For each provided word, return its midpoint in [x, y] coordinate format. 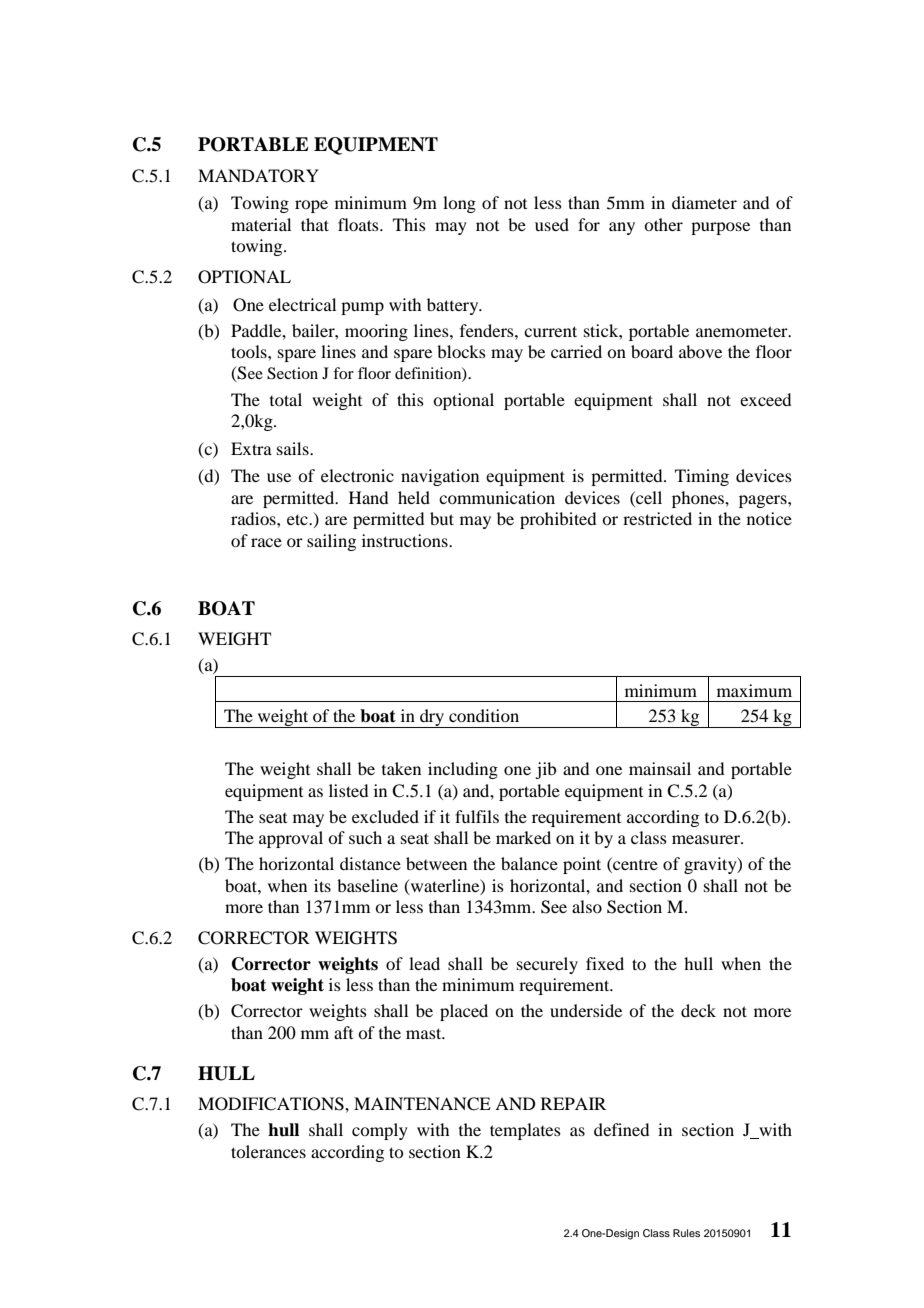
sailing [331, 542]
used [552, 224]
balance [529, 863]
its [322, 885]
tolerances [268, 1151]
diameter [704, 202]
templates [525, 1131]
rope [311, 206]
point [582, 865]
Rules [686, 1233]
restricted [657, 518]
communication [497, 497]
